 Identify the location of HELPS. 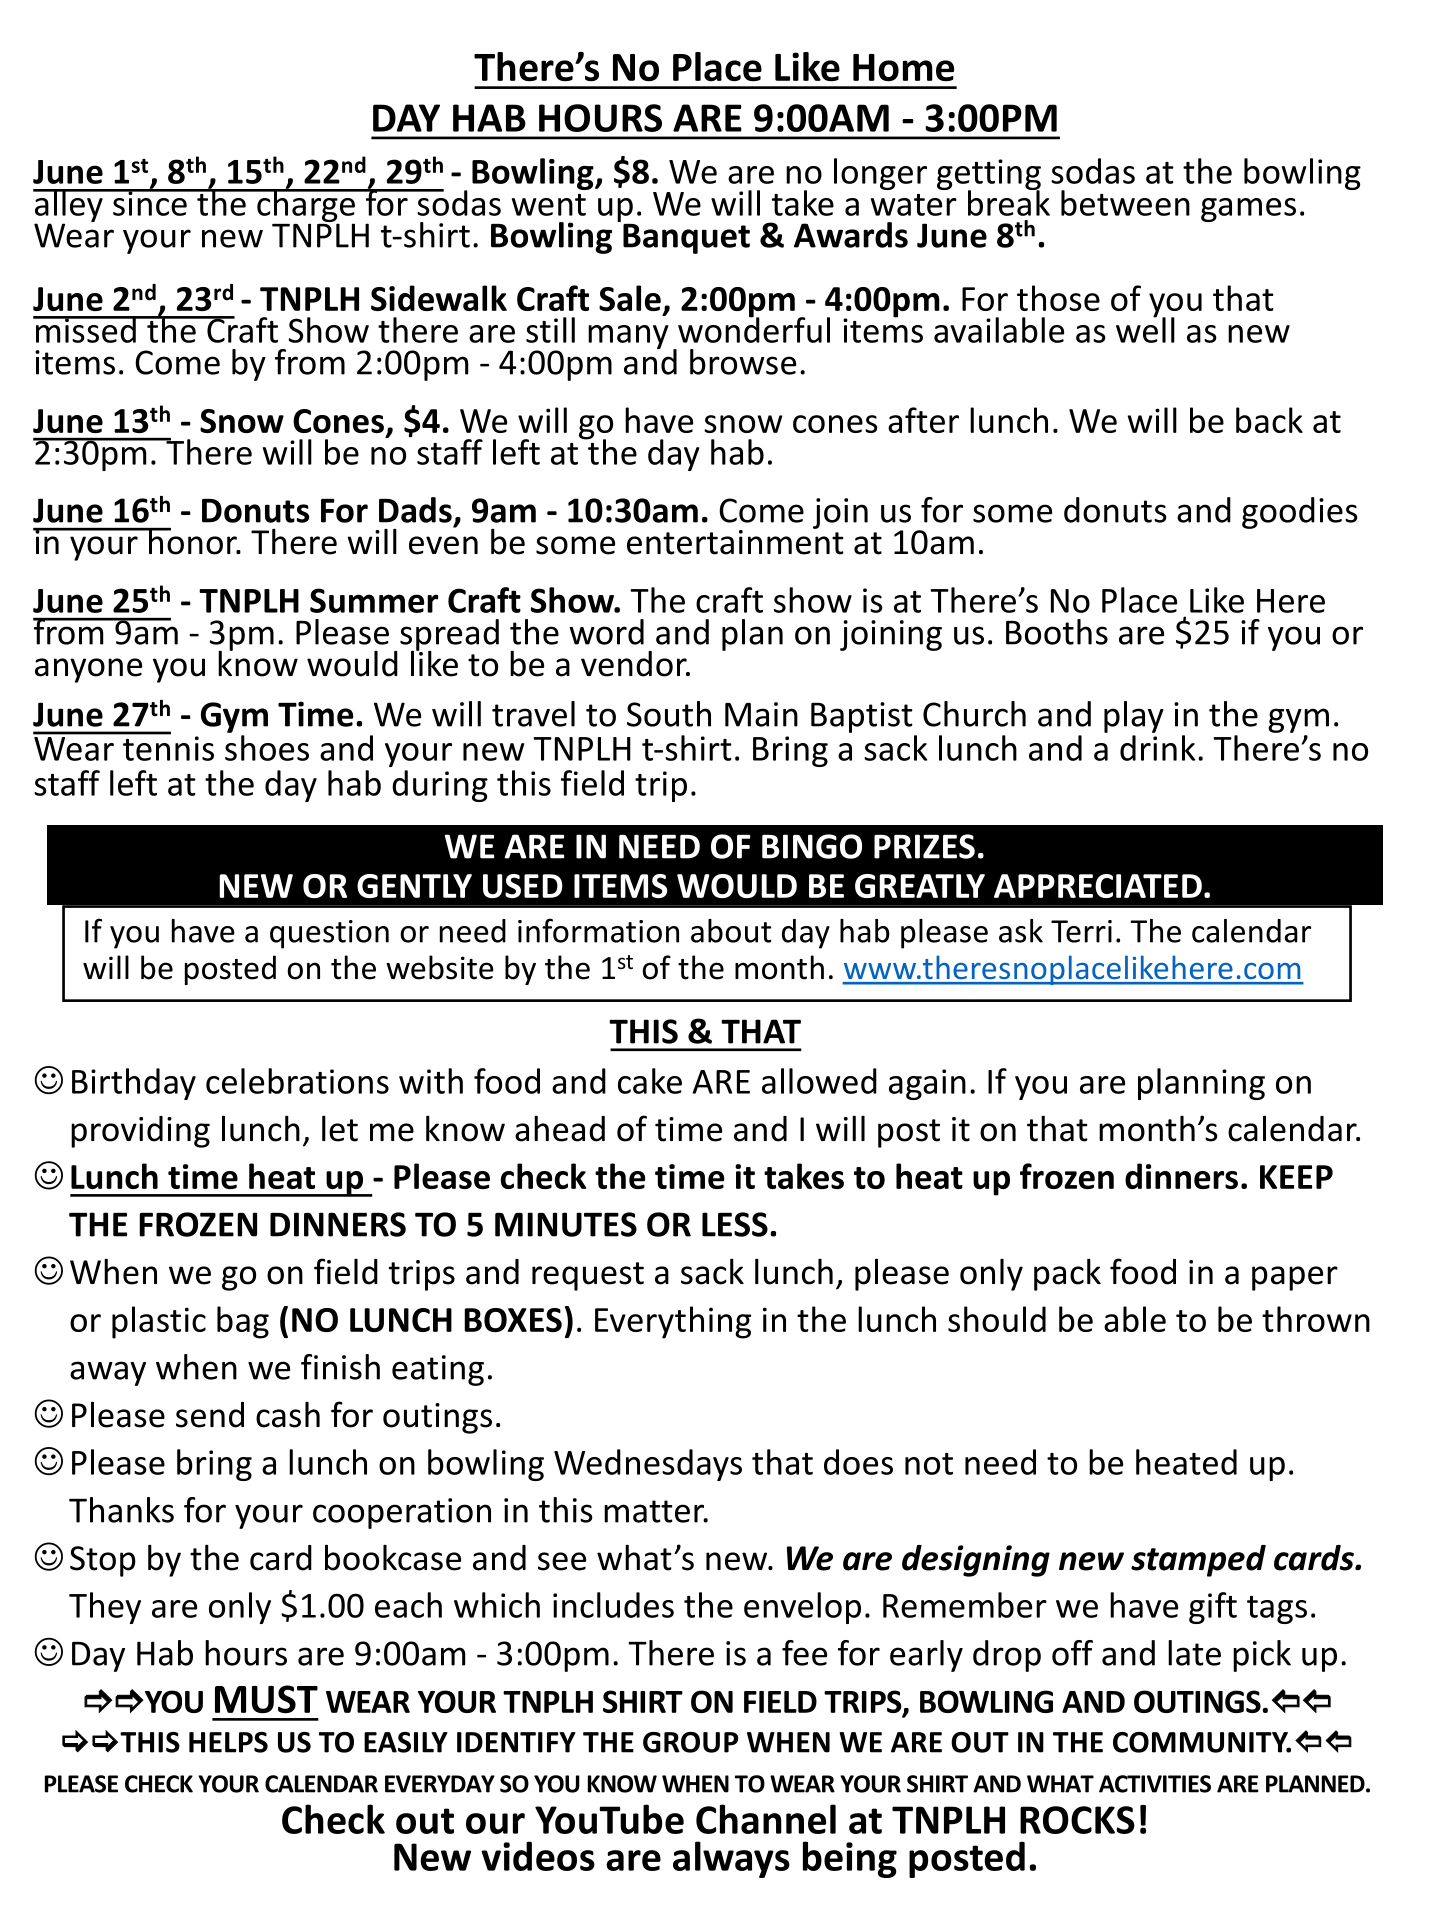
(228, 1742).
